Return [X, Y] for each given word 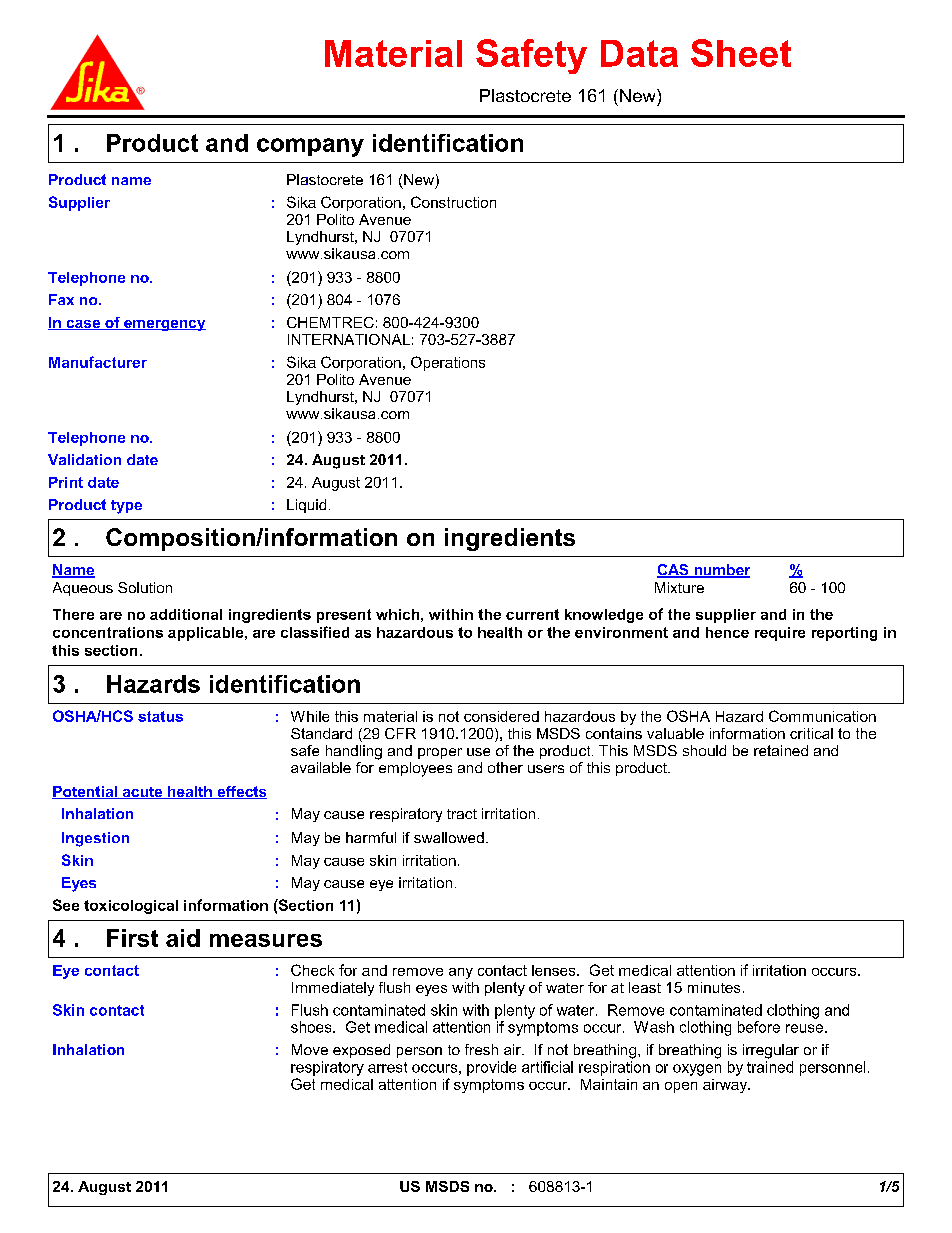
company [310, 147]
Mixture [679, 587]
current [532, 614]
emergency [164, 325]
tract [462, 814]
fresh [481, 1049]
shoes [312, 1027]
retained [781, 750]
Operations [448, 363]
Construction [453, 202]
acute [142, 793]
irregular [771, 1051]
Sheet [741, 53]
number [721, 571]
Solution [145, 587]
